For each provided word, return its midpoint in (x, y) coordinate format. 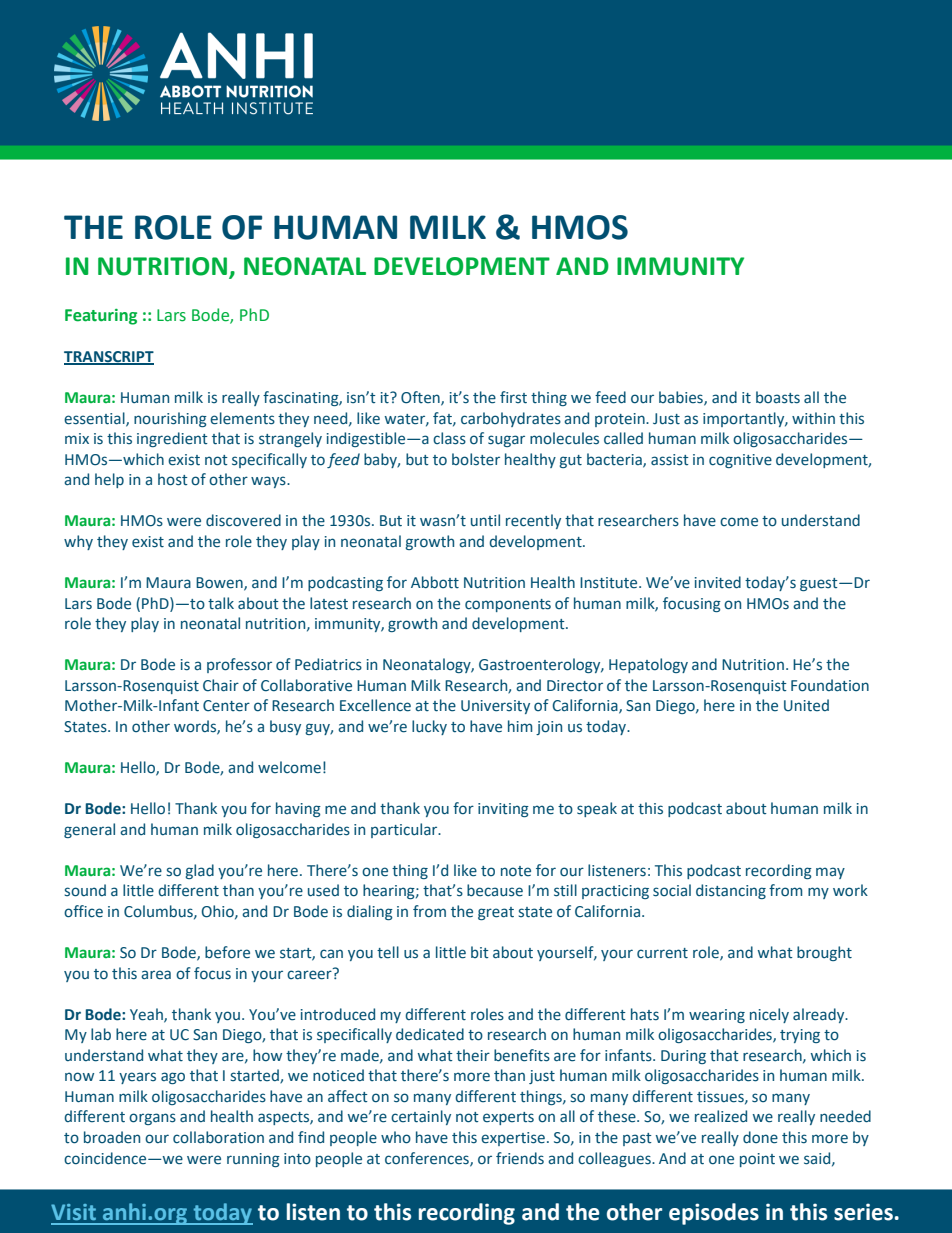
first (513, 397)
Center (226, 706)
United (806, 705)
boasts (778, 397)
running (253, 1160)
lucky (429, 727)
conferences (428, 1159)
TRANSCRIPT (109, 358)
